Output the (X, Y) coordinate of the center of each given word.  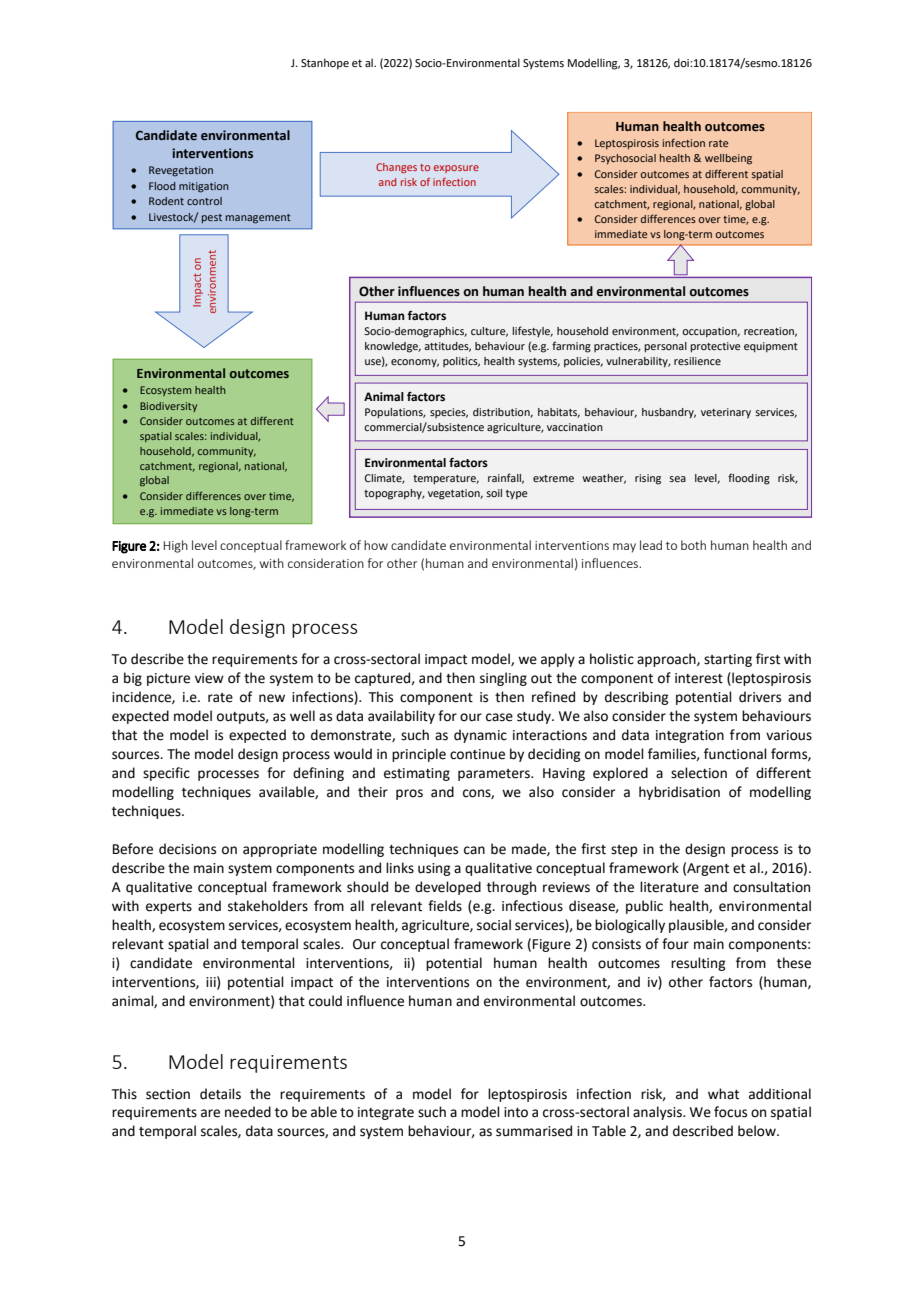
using (434, 869)
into (516, 1112)
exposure (456, 169)
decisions (187, 849)
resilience (697, 361)
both (693, 545)
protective (715, 347)
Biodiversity (168, 407)
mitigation (204, 187)
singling (503, 679)
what (723, 1094)
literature (669, 887)
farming (571, 347)
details (220, 1094)
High (176, 546)
